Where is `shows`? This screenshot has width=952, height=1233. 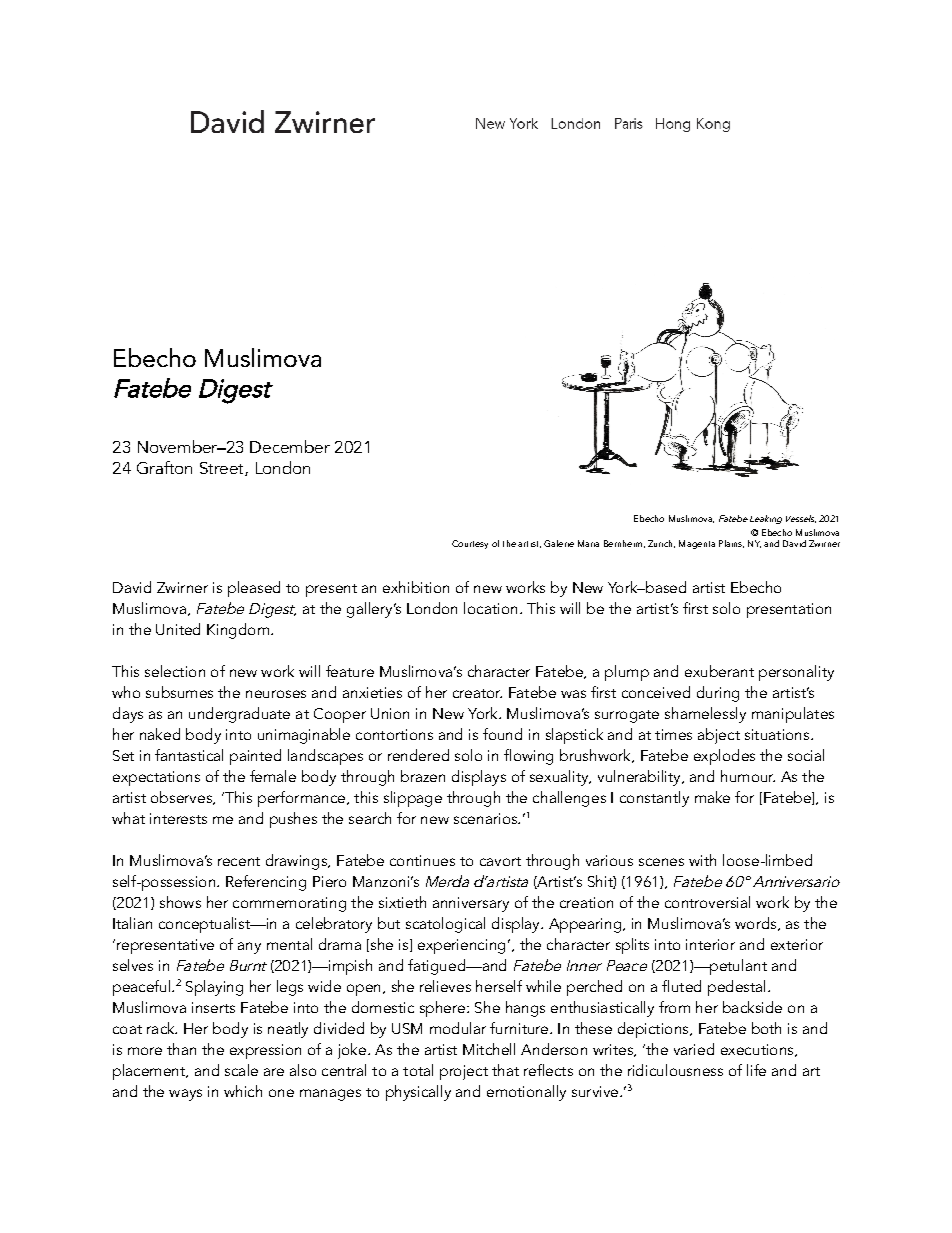 shows is located at coordinates (180, 902).
